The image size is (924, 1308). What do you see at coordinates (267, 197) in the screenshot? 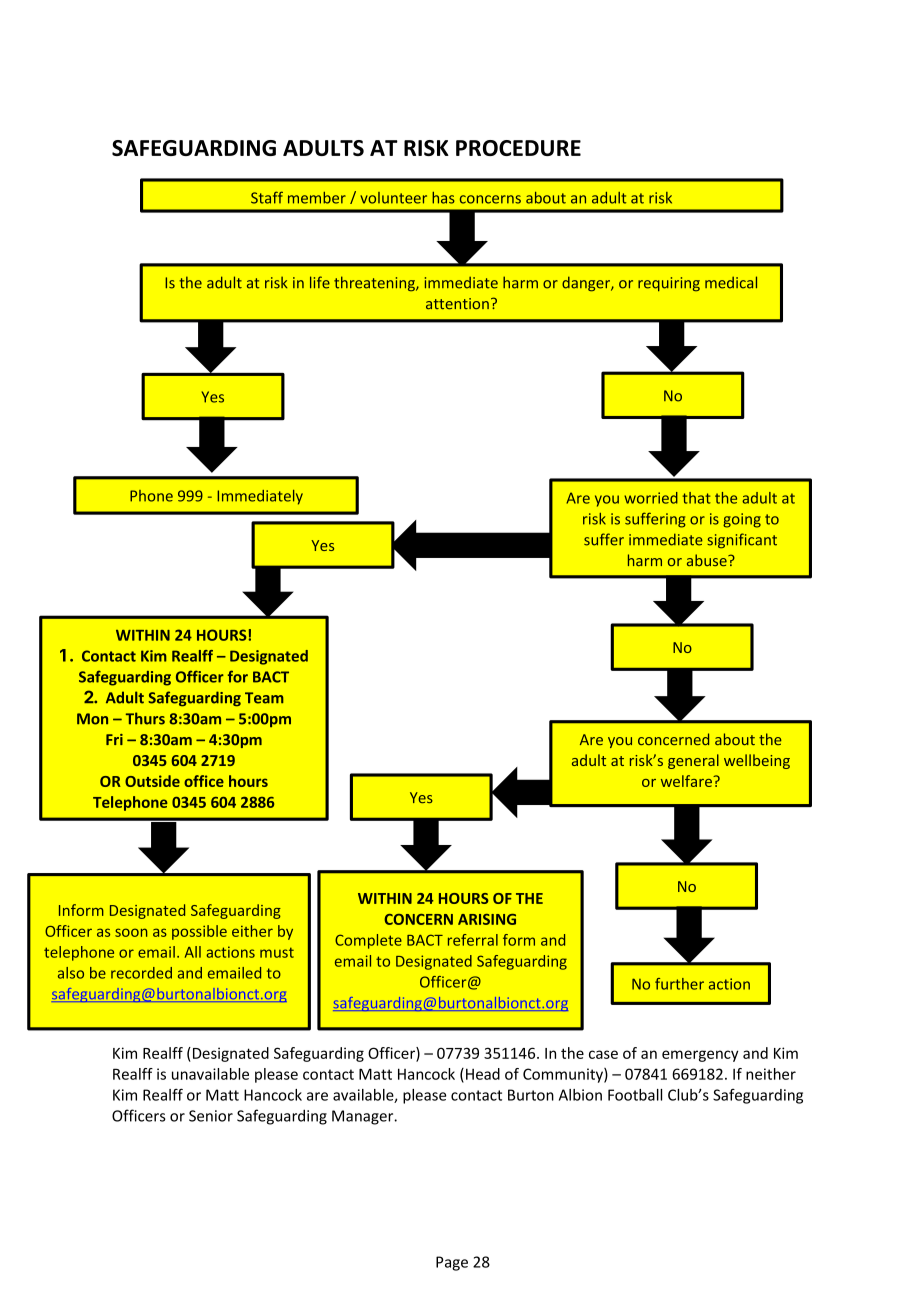
I see `Staff` at bounding box center [267, 197].
